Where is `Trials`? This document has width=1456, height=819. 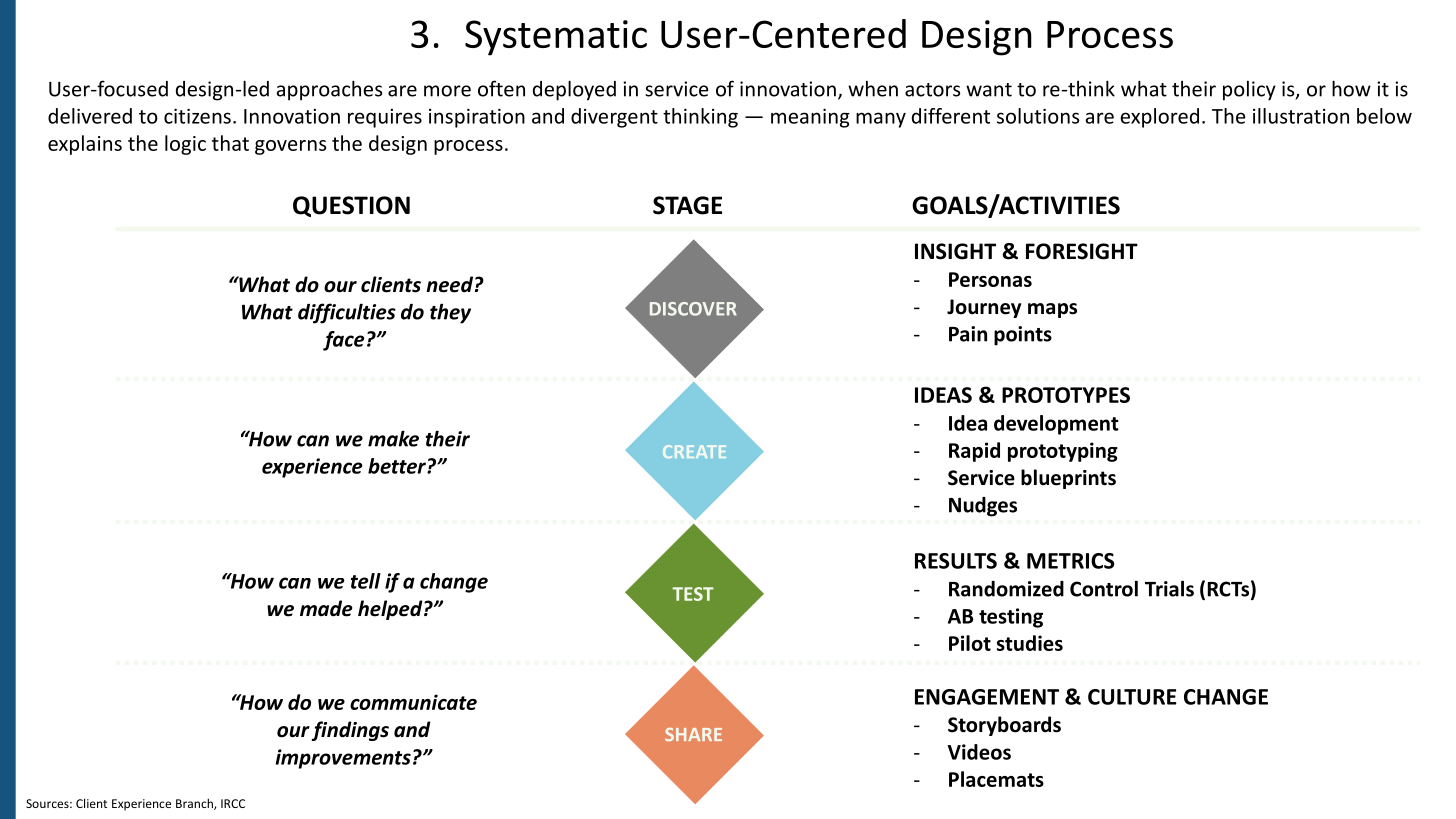
Trials is located at coordinates (1169, 588).
